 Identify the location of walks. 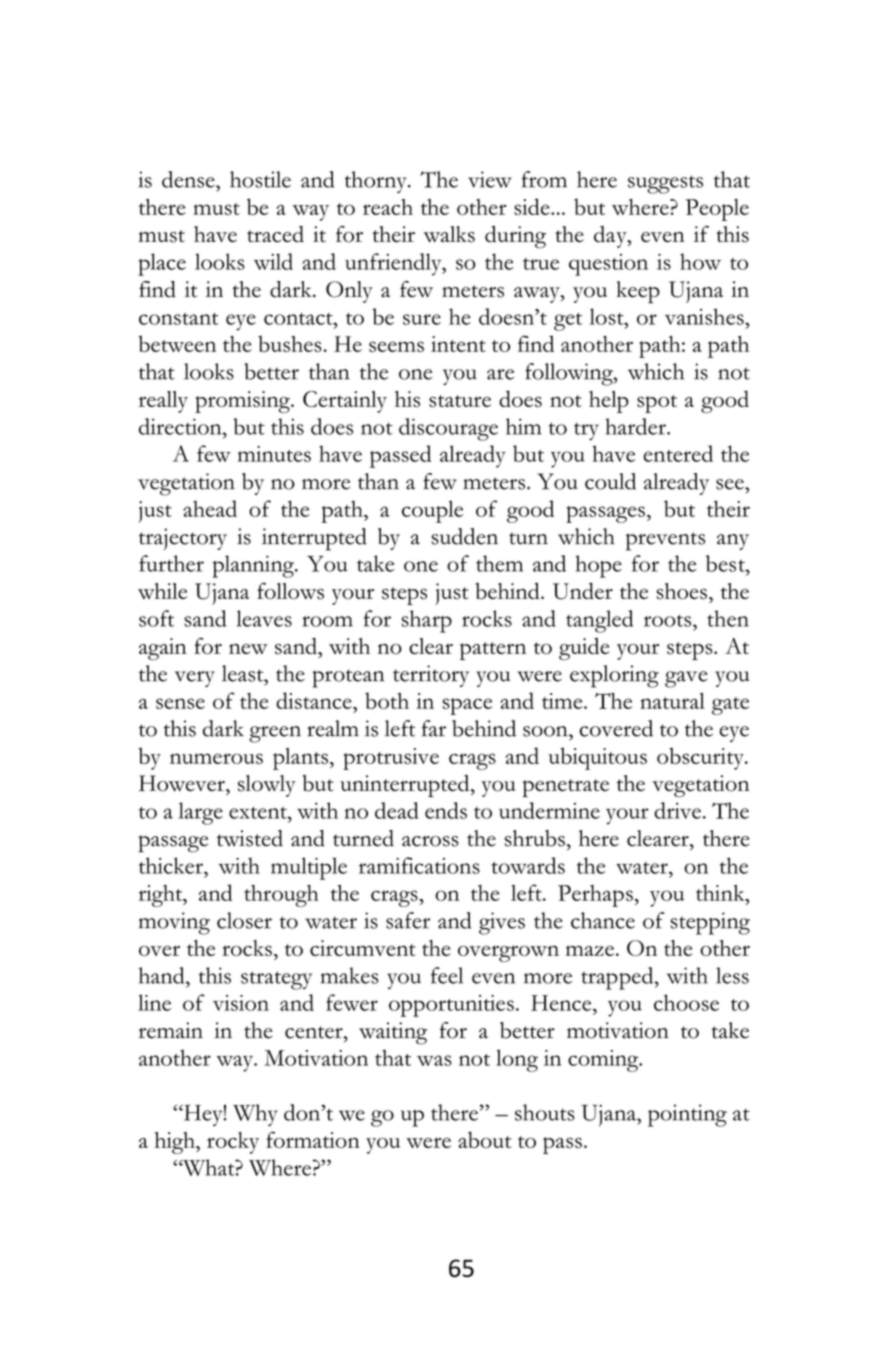
(449, 234).
